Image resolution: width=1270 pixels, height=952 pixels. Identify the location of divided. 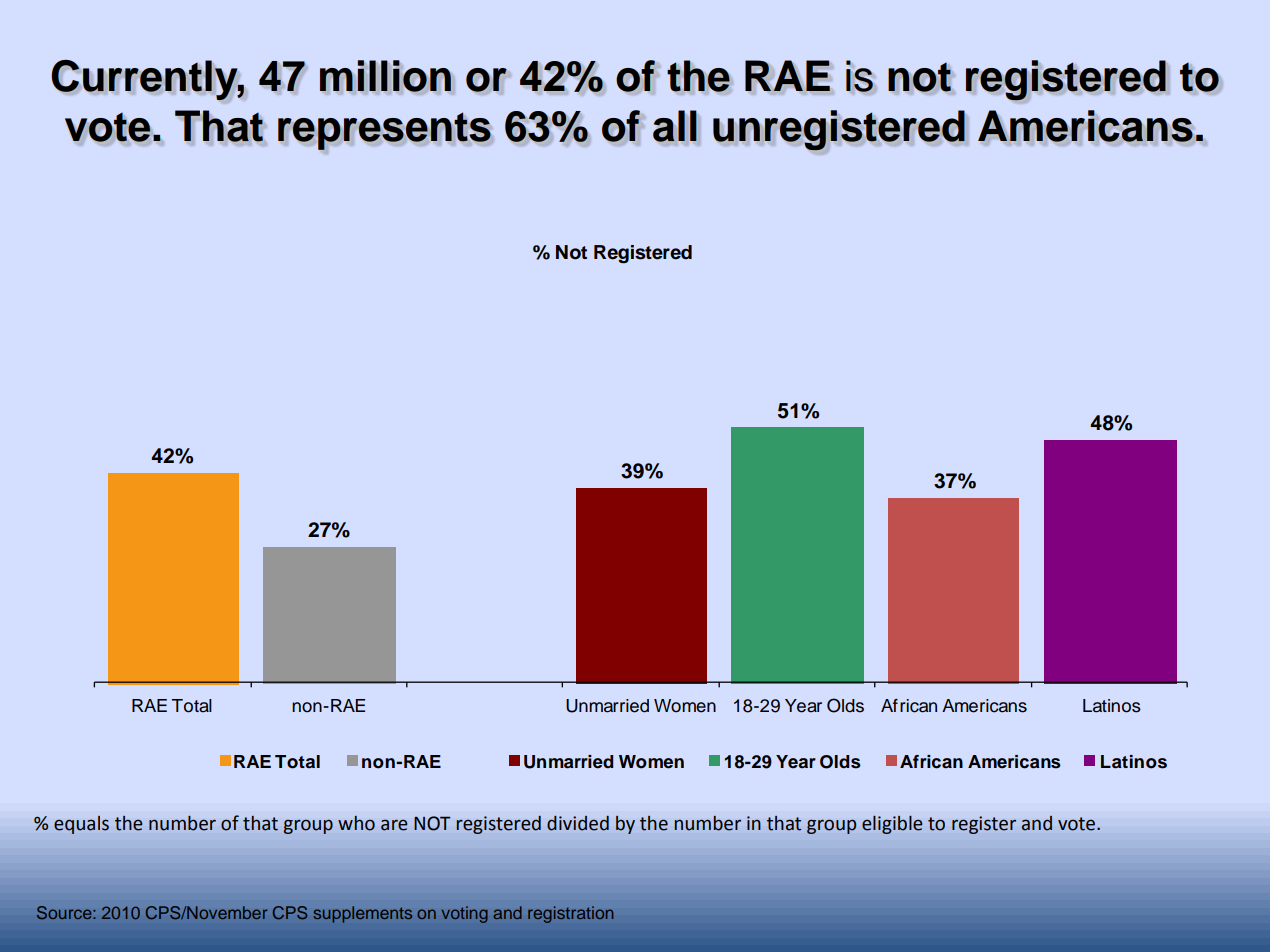
(578, 823).
